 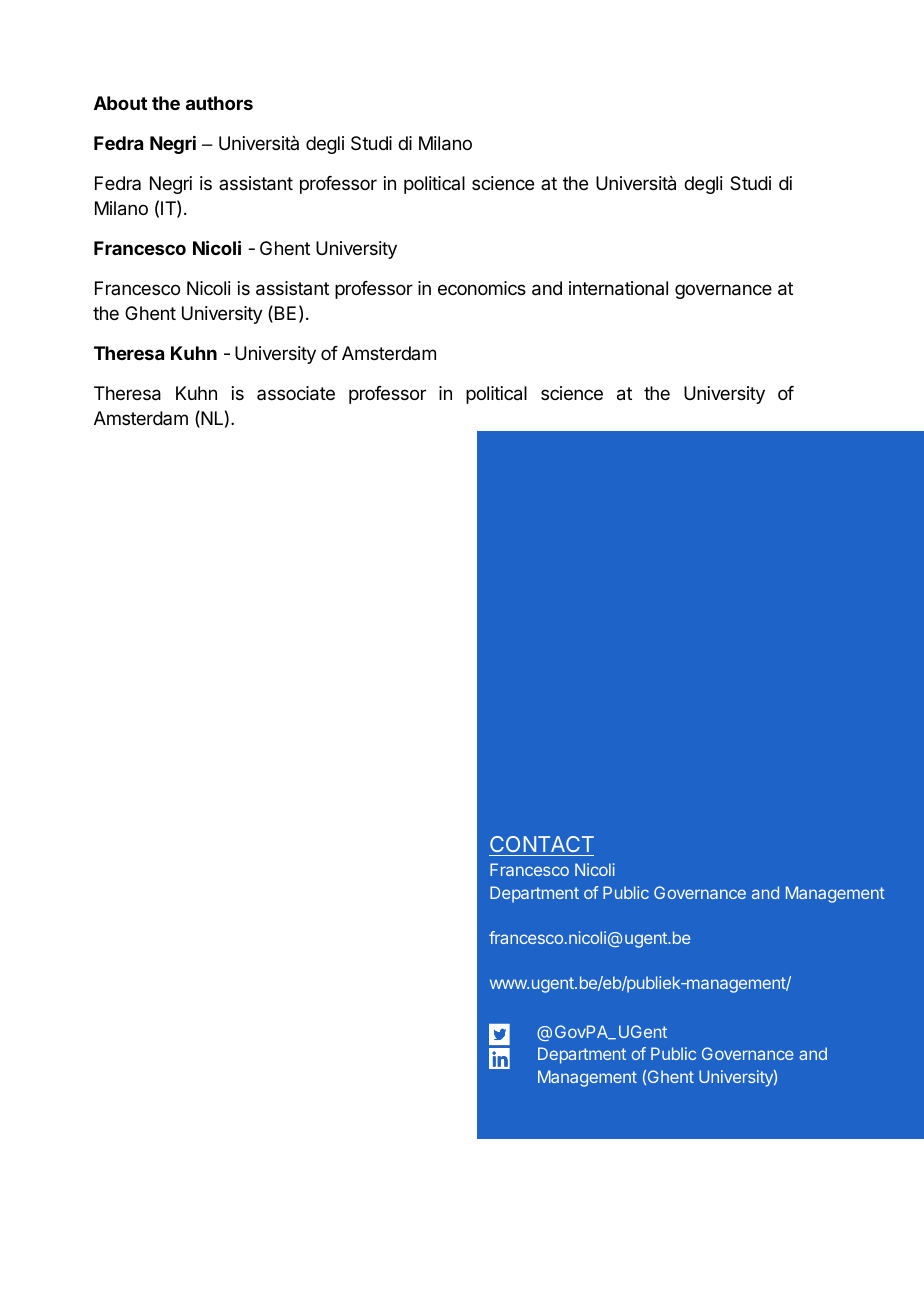 I want to click on economics, so click(x=482, y=288).
